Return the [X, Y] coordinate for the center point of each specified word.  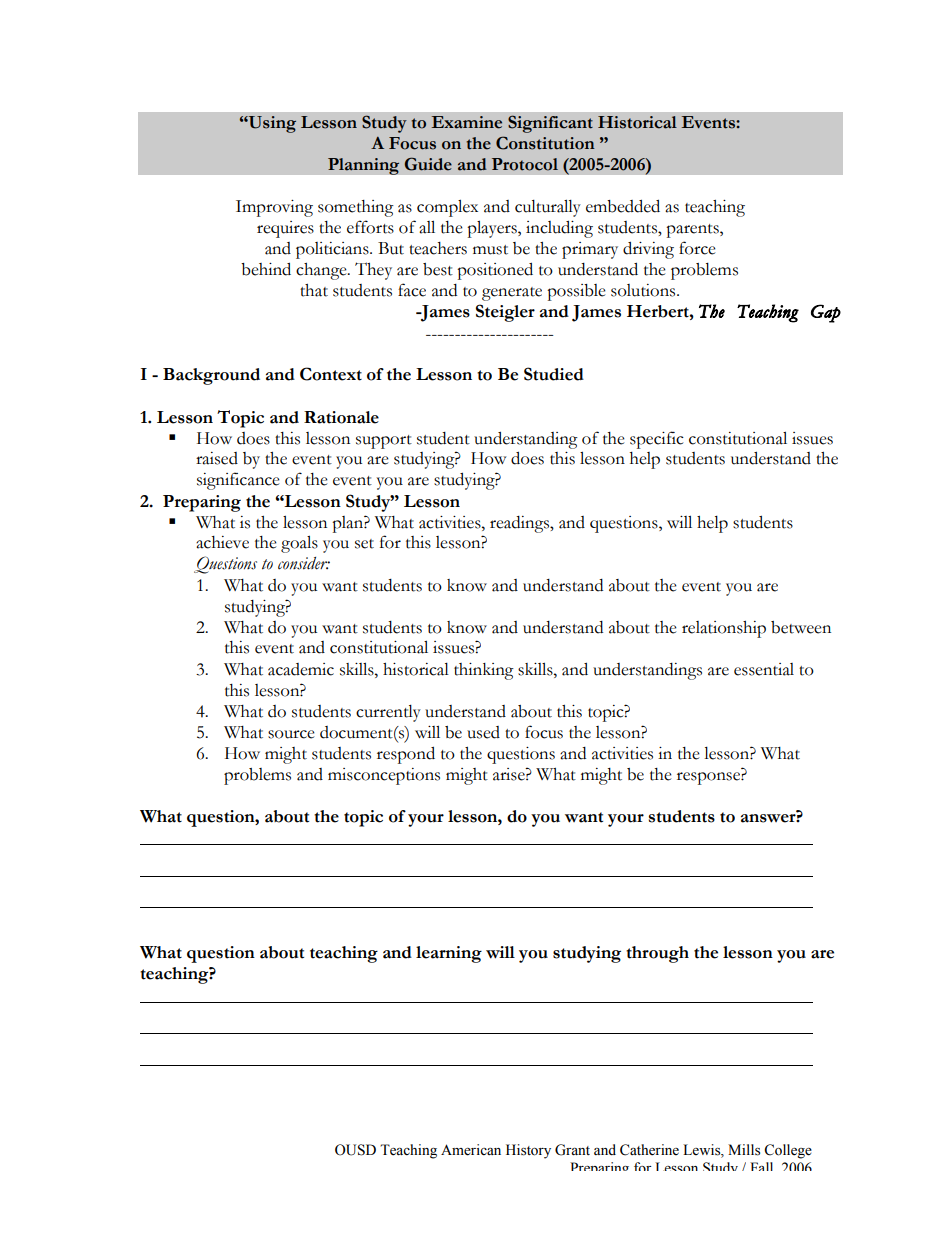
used [483, 732]
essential [764, 669]
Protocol [525, 164]
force [697, 248]
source [291, 734]
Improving [274, 208]
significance [238, 481]
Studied [554, 374]
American [471, 1150]
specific [657, 440]
